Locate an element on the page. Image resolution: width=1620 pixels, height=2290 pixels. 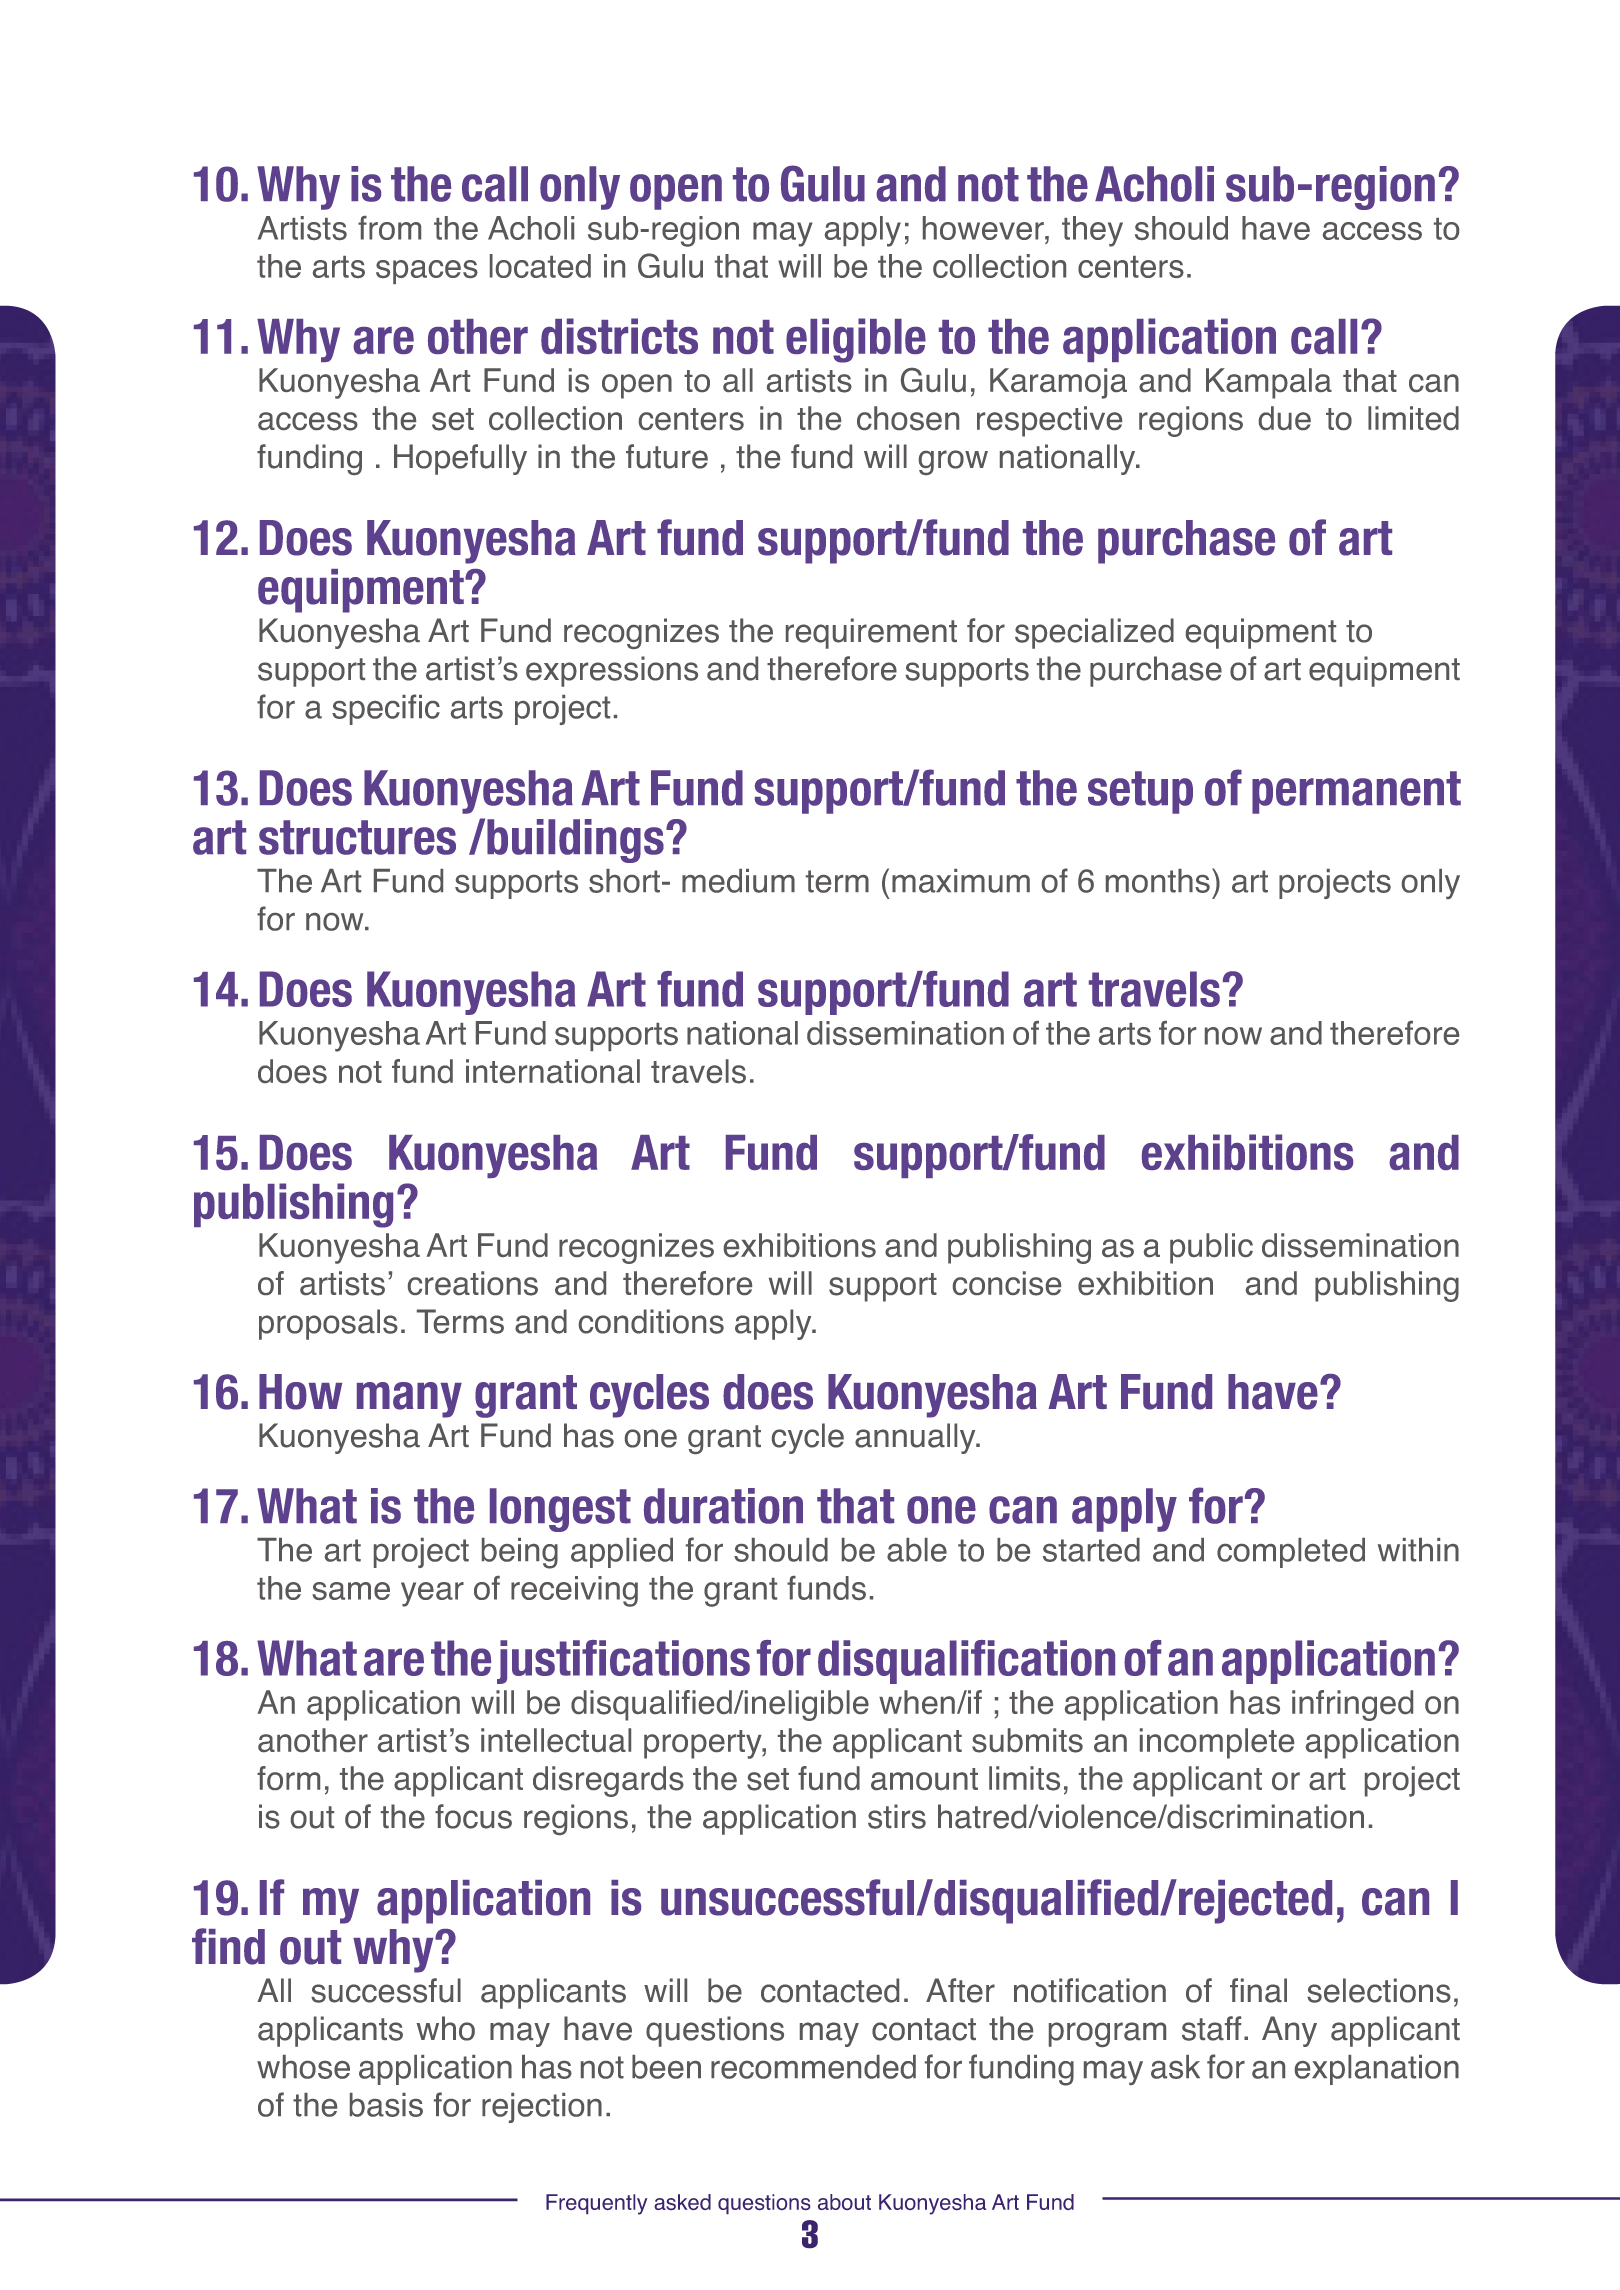
spaces is located at coordinates (427, 272).
